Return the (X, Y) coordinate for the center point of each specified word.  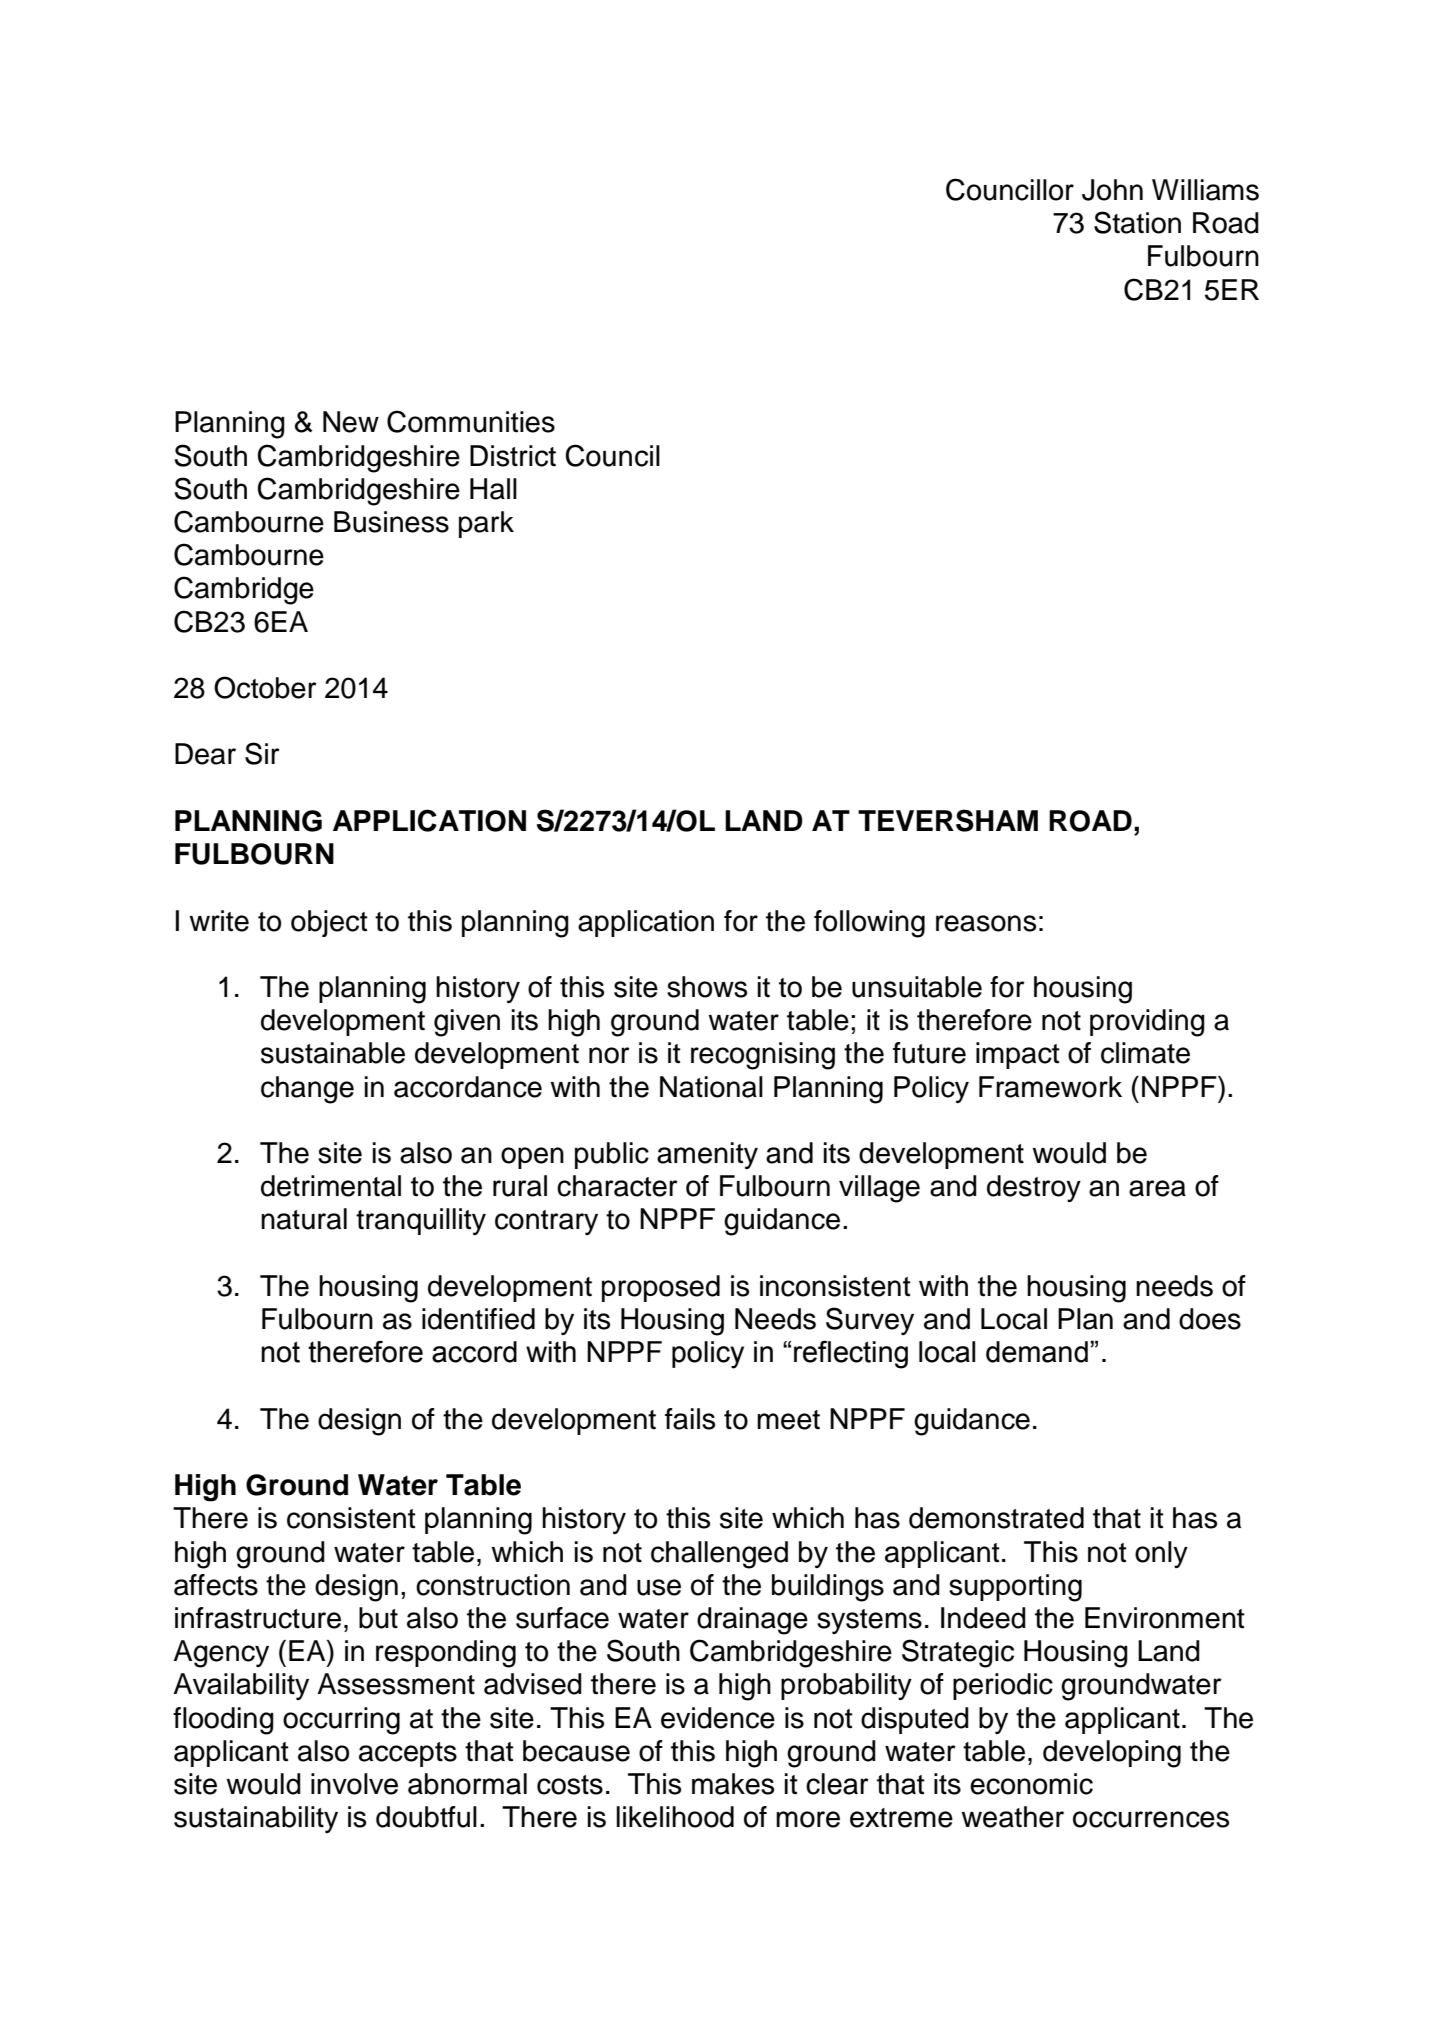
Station (1137, 222)
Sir (262, 753)
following (869, 924)
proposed (661, 1288)
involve (354, 1784)
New (351, 422)
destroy (1034, 1188)
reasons (986, 923)
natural (304, 1219)
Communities (471, 421)
